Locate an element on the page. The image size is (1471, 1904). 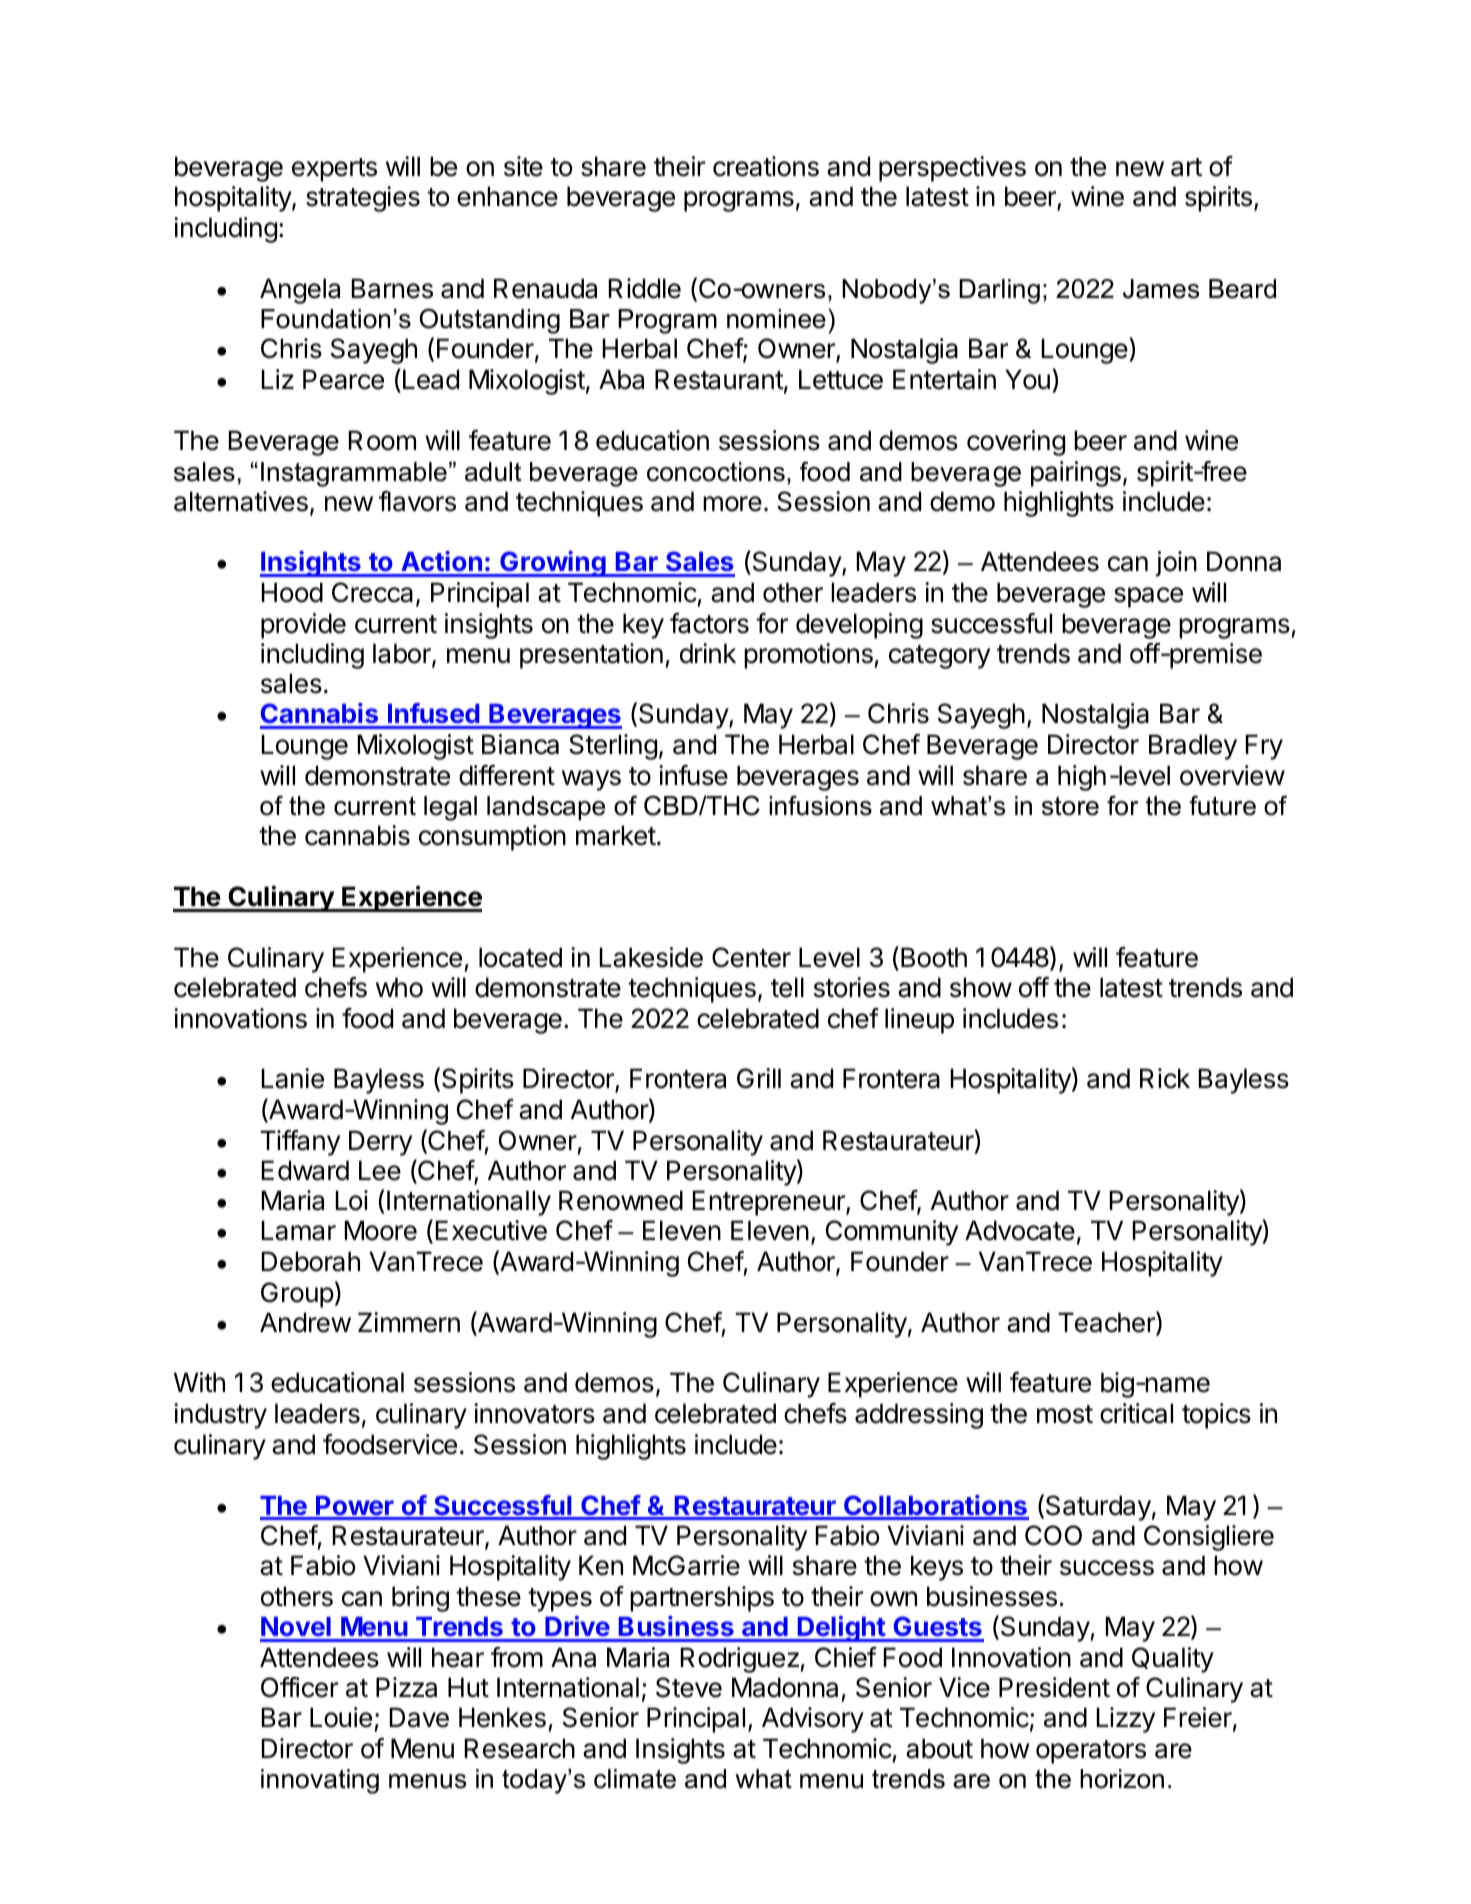
strategies is located at coordinates (363, 199).
